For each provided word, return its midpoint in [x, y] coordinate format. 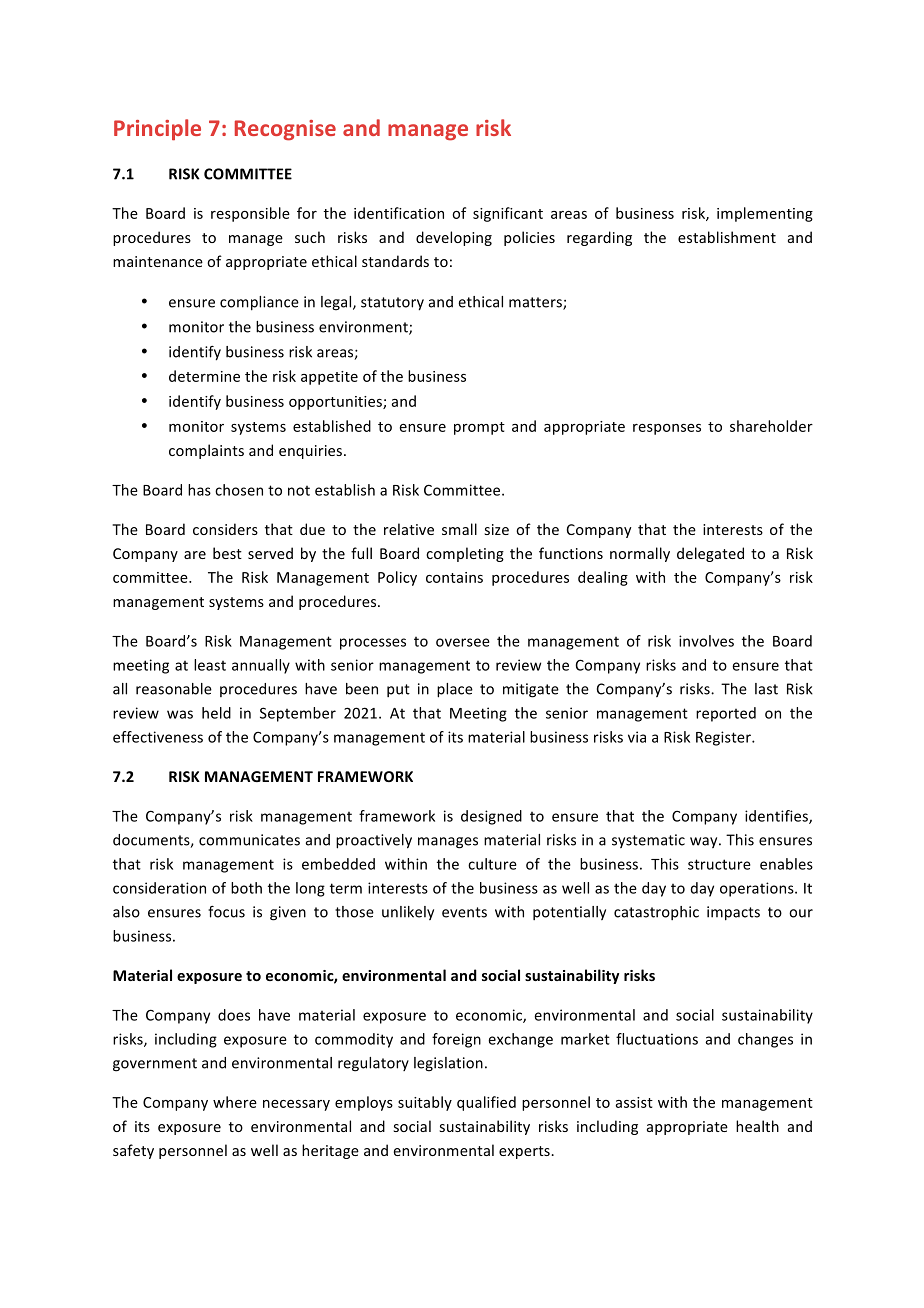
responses [667, 429]
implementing [765, 214]
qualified [486, 1103]
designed [491, 817]
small [459, 529]
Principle [157, 130]
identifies [777, 817]
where [235, 1102]
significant [508, 214]
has [199, 490]
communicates [249, 840]
